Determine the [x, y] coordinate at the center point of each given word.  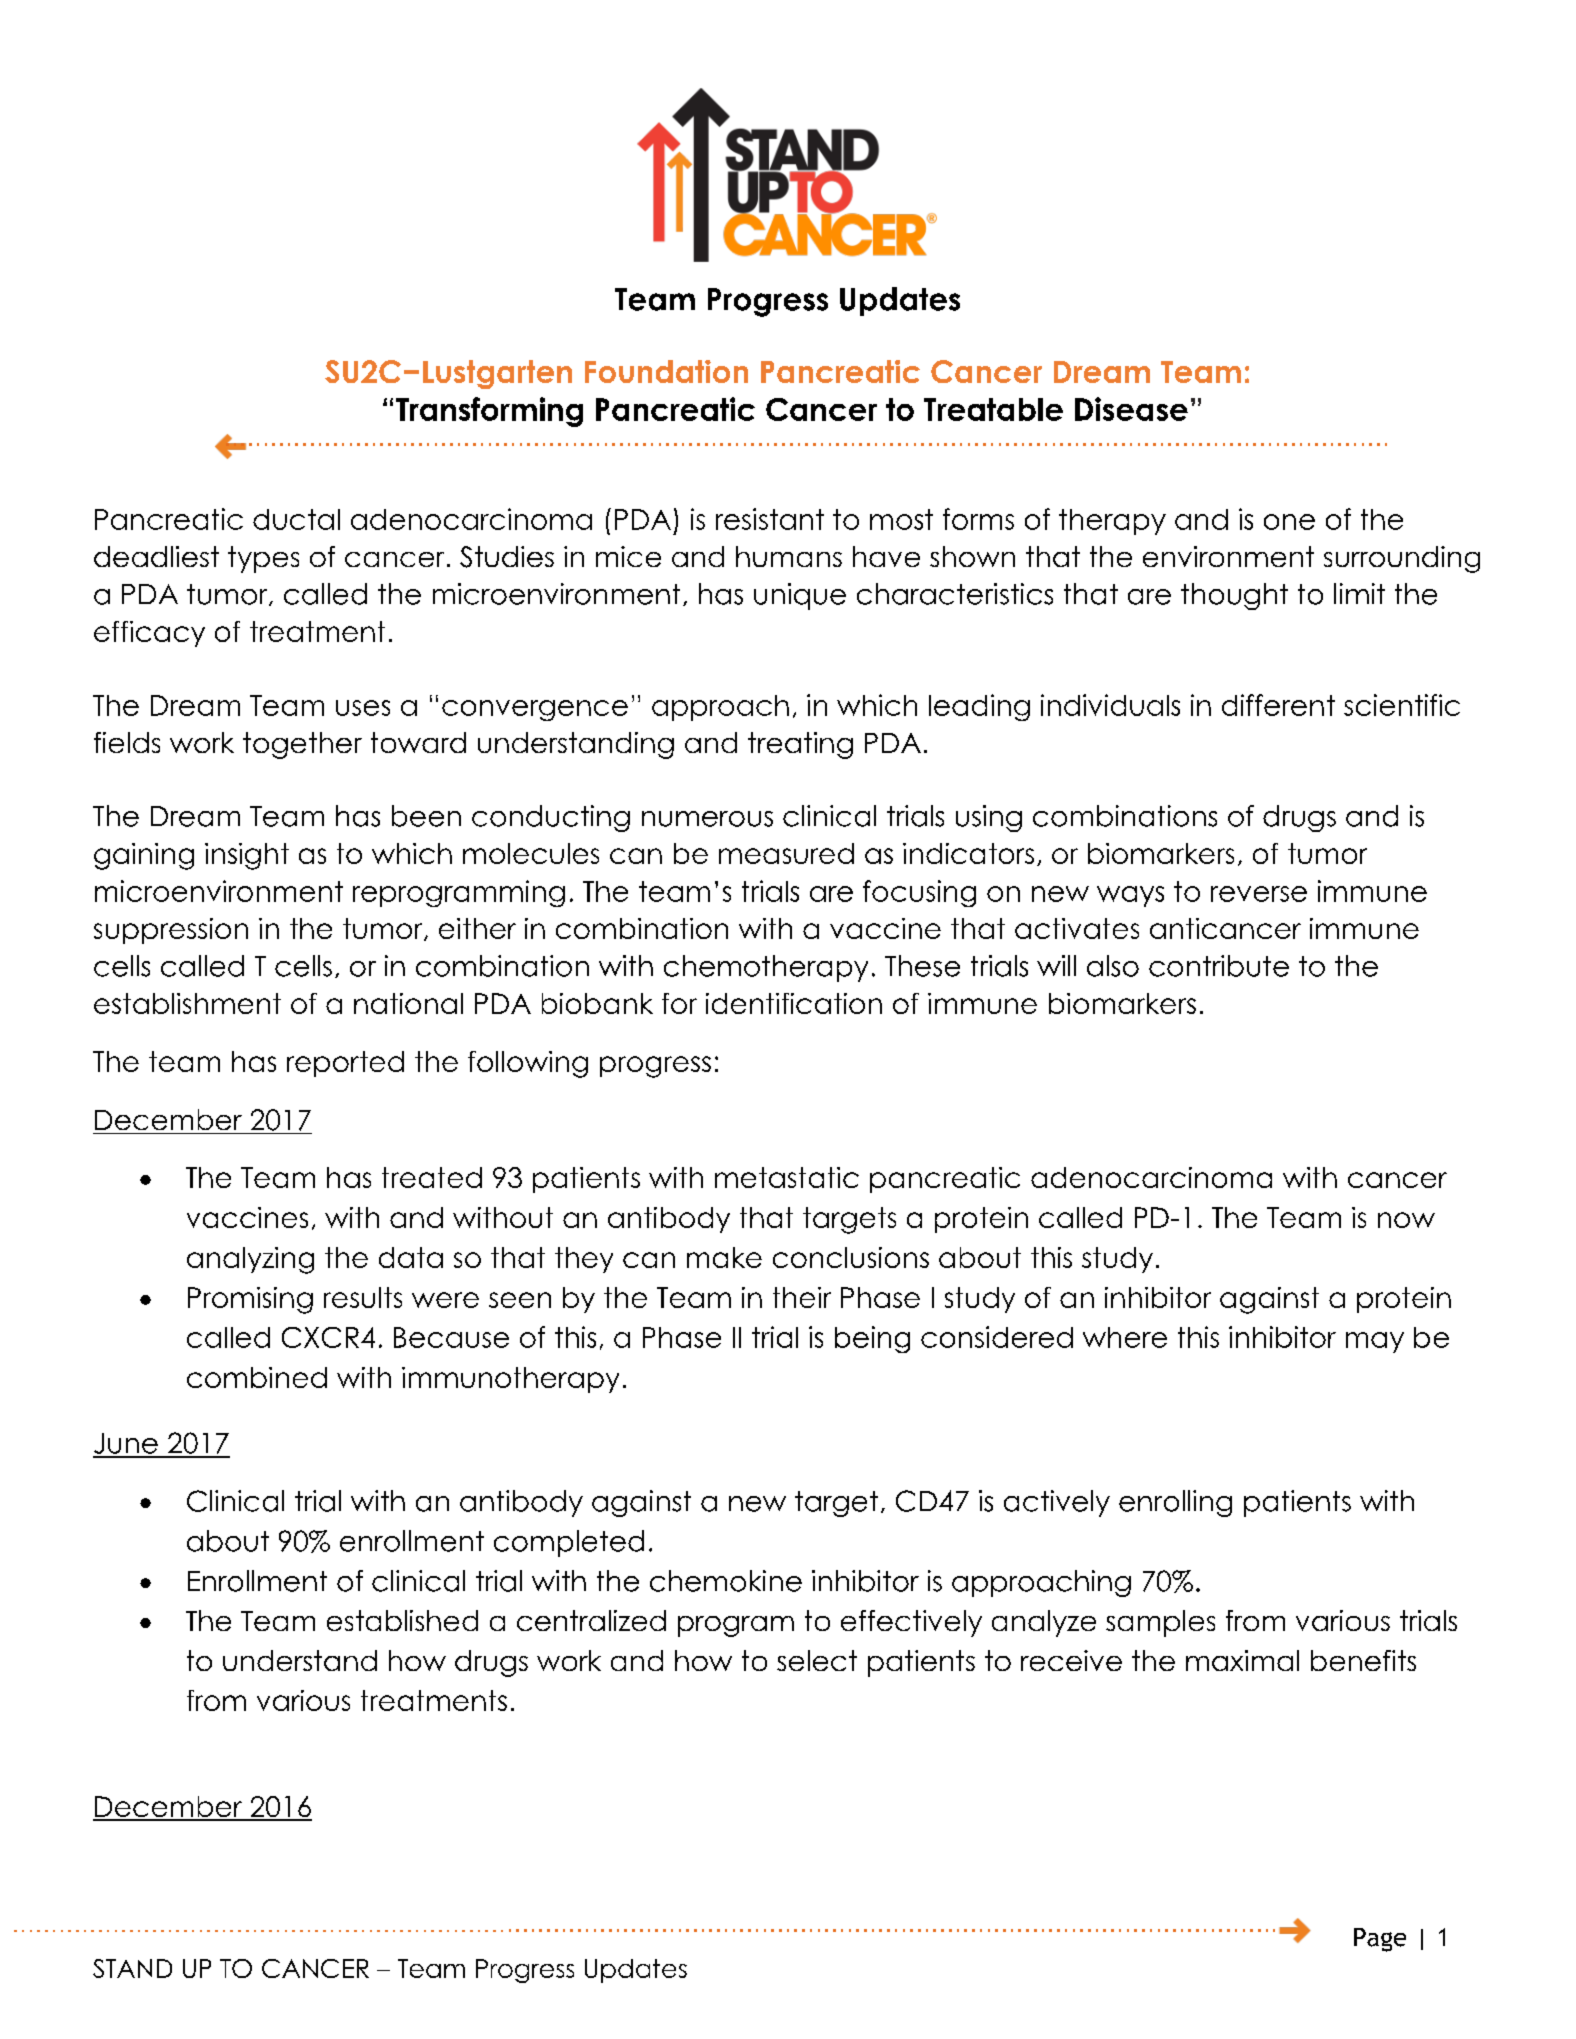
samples [1160, 1623]
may [1375, 1342]
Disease [1131, 409]
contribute [1219, 966]
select [817, 1660]
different [1278, 705]
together [302, 745]
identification [794, 1003]
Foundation [666, 371]
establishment [187, 1003]
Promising [250, 1300]
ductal [296, 519]
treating [800, 745]
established [402, 1620]
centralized [591, 1620]
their [802, 1297]
